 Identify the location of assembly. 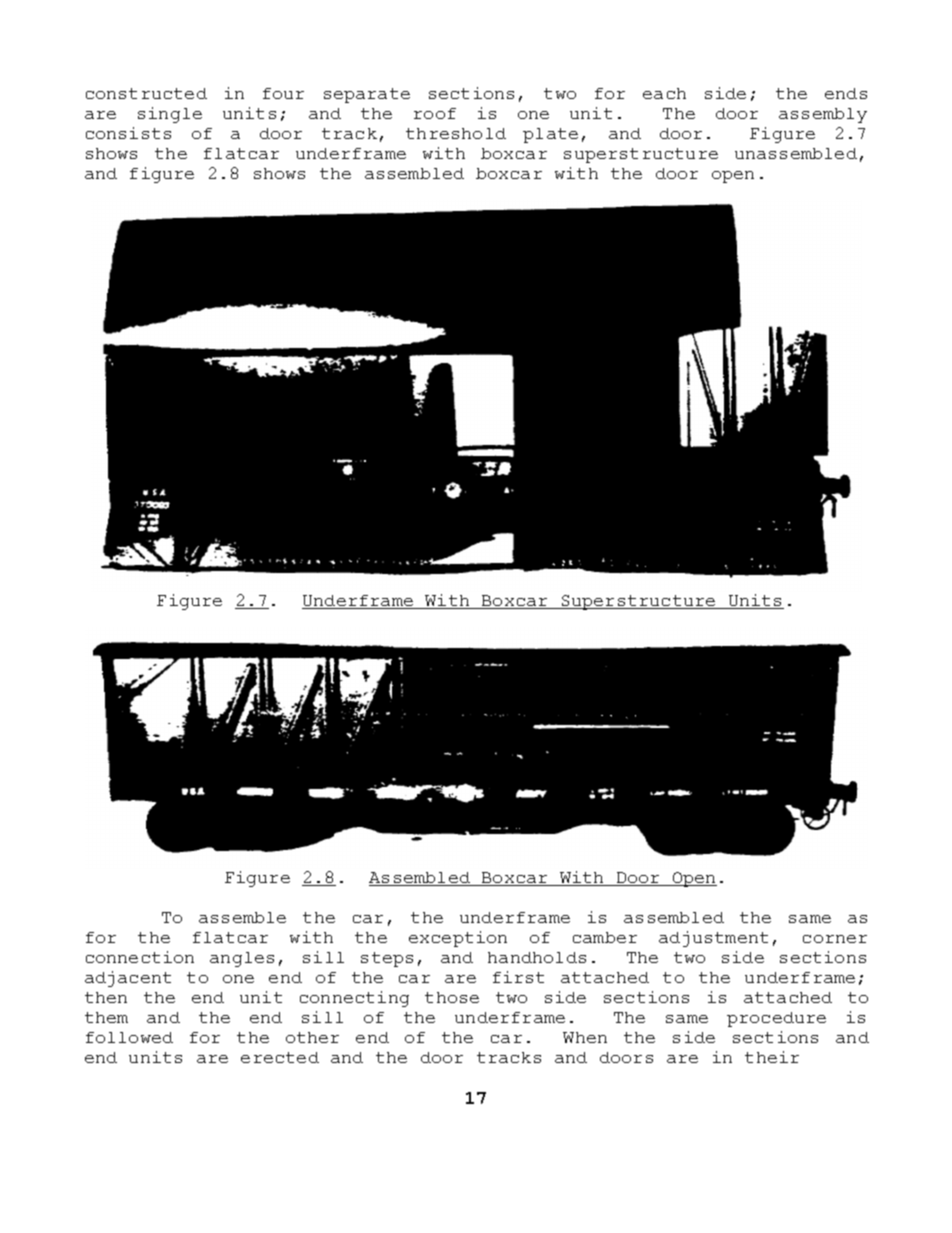
(823, 115).
